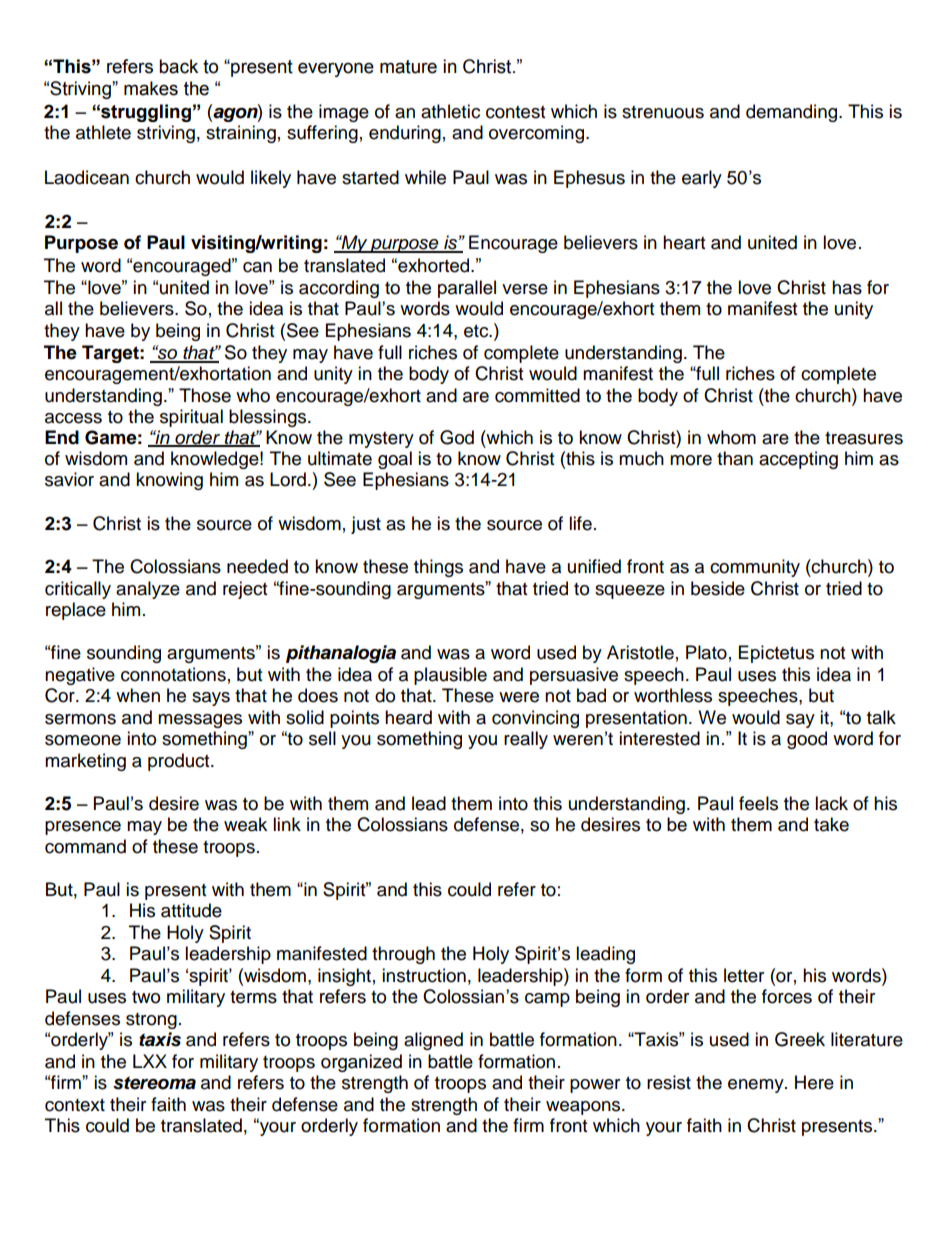  I want to click on athletic, so click(450, 111).
